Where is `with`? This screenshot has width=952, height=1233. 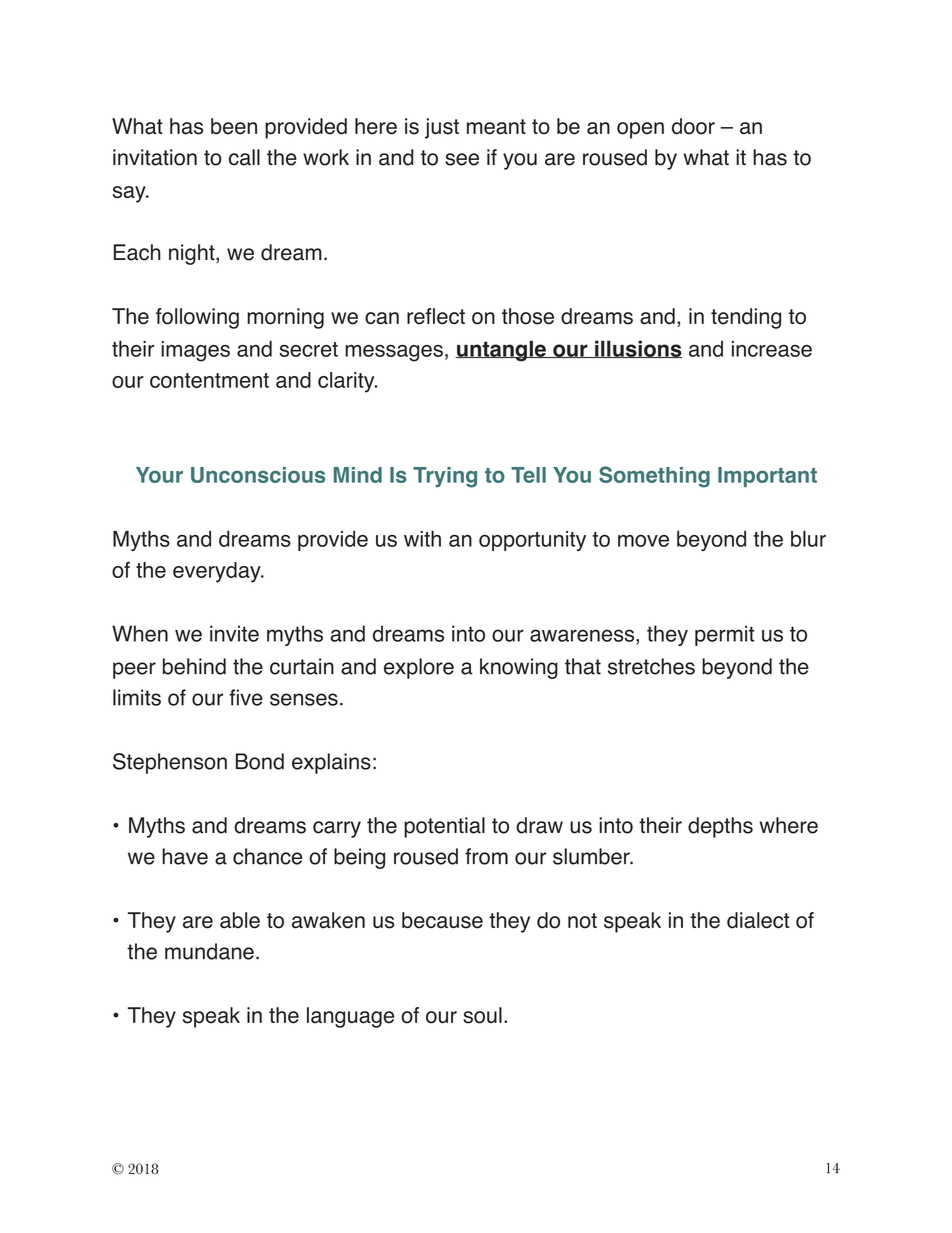
with is located at coordinates (422, 538).
